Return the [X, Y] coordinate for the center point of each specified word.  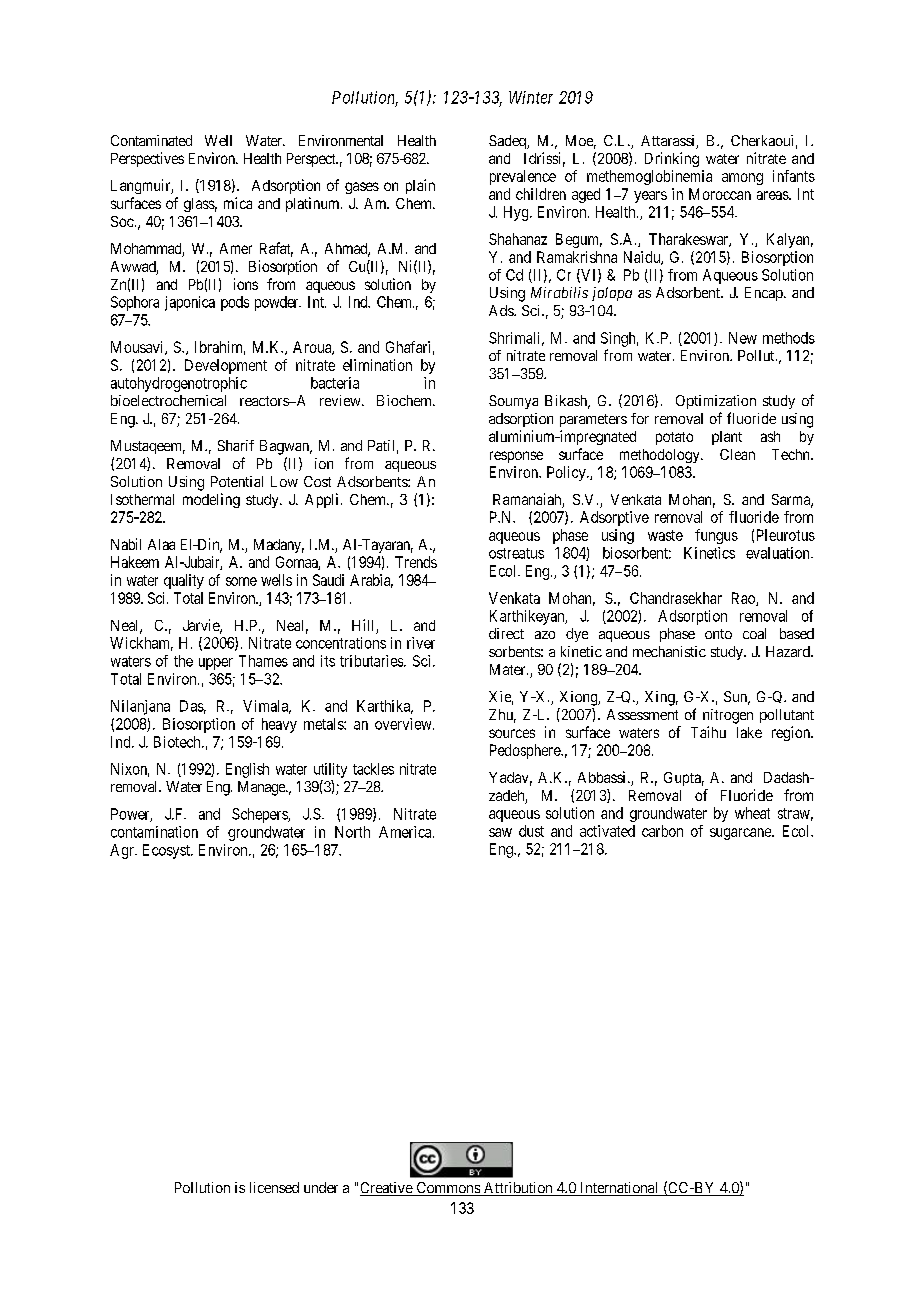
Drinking [672, 159]
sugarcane [741, 834]
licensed [274, 1187]
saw [500, 832]
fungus [716, 536]
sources [512, 733]
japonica [190, 303]
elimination [377, 365]
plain [420, 186]
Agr [123, 851]
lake [749, 732]
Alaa [161, 544]
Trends [416, 562]
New [743, 338]
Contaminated [151, 140]
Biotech [178, 742]
